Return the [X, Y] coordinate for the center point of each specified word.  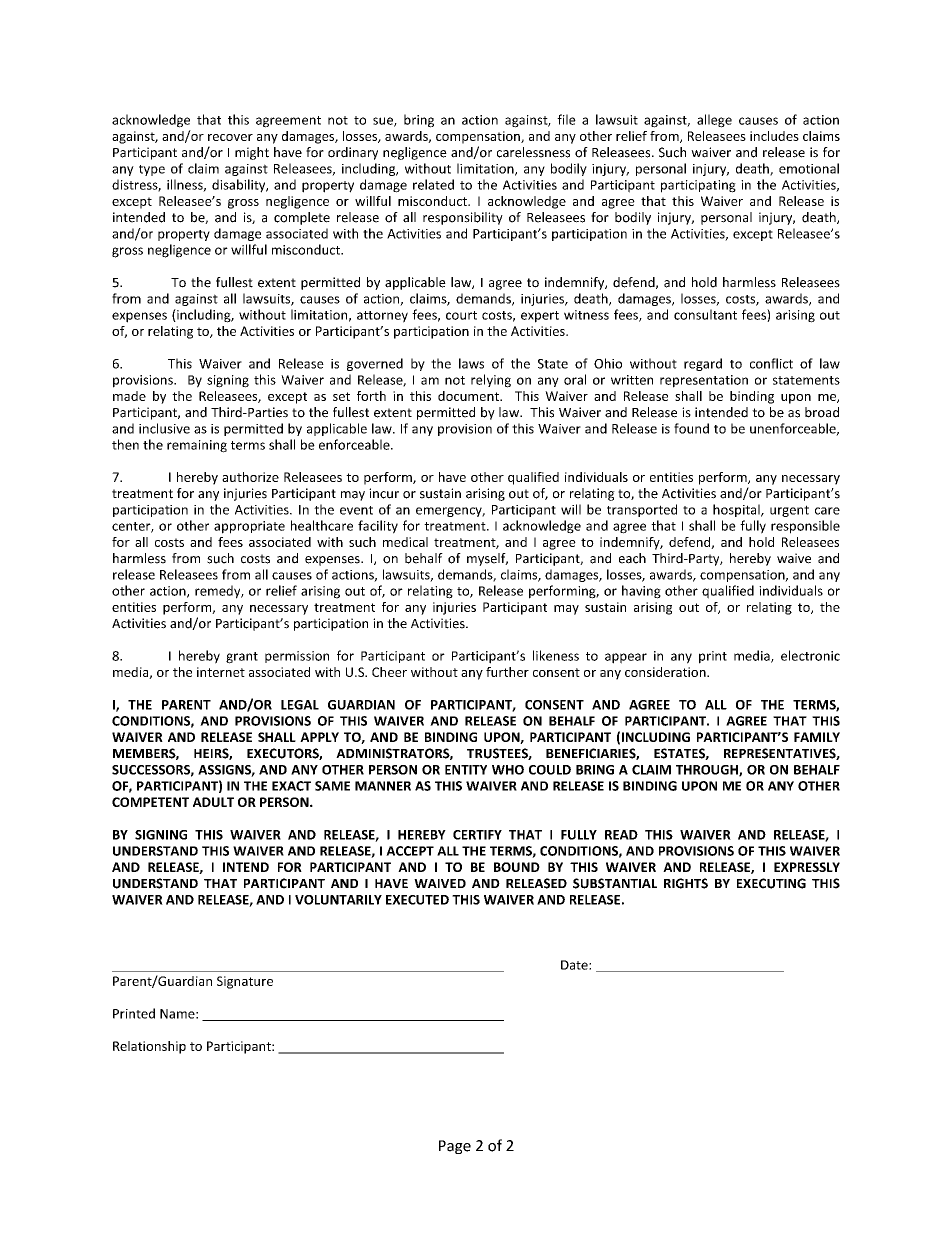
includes [774, 136]
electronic [810, 655]
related [433, 184]
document [469, 396]
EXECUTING [771, 883]
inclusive [164, 428]
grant [242, 658]
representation [704, 381]
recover [230, 137]
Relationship [149, 1047]
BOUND [517, 867]
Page [455, 1147]
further [507, 672]
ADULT [213, 802]
